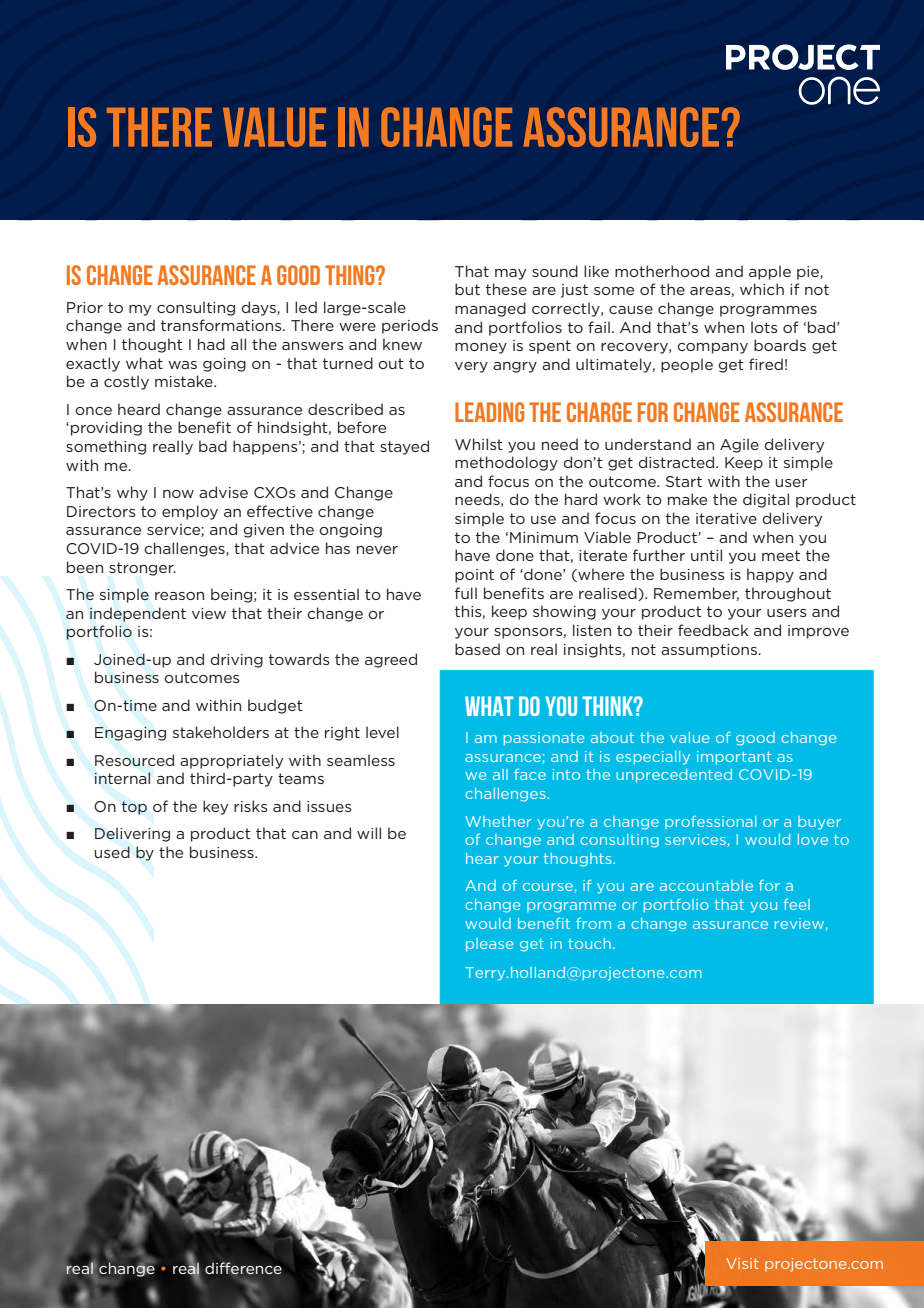 Image resolution: width=924 pixels, height=1308 pixels. Describe the element at coordinates (489, 945) in the image. I see `please` at that location.
